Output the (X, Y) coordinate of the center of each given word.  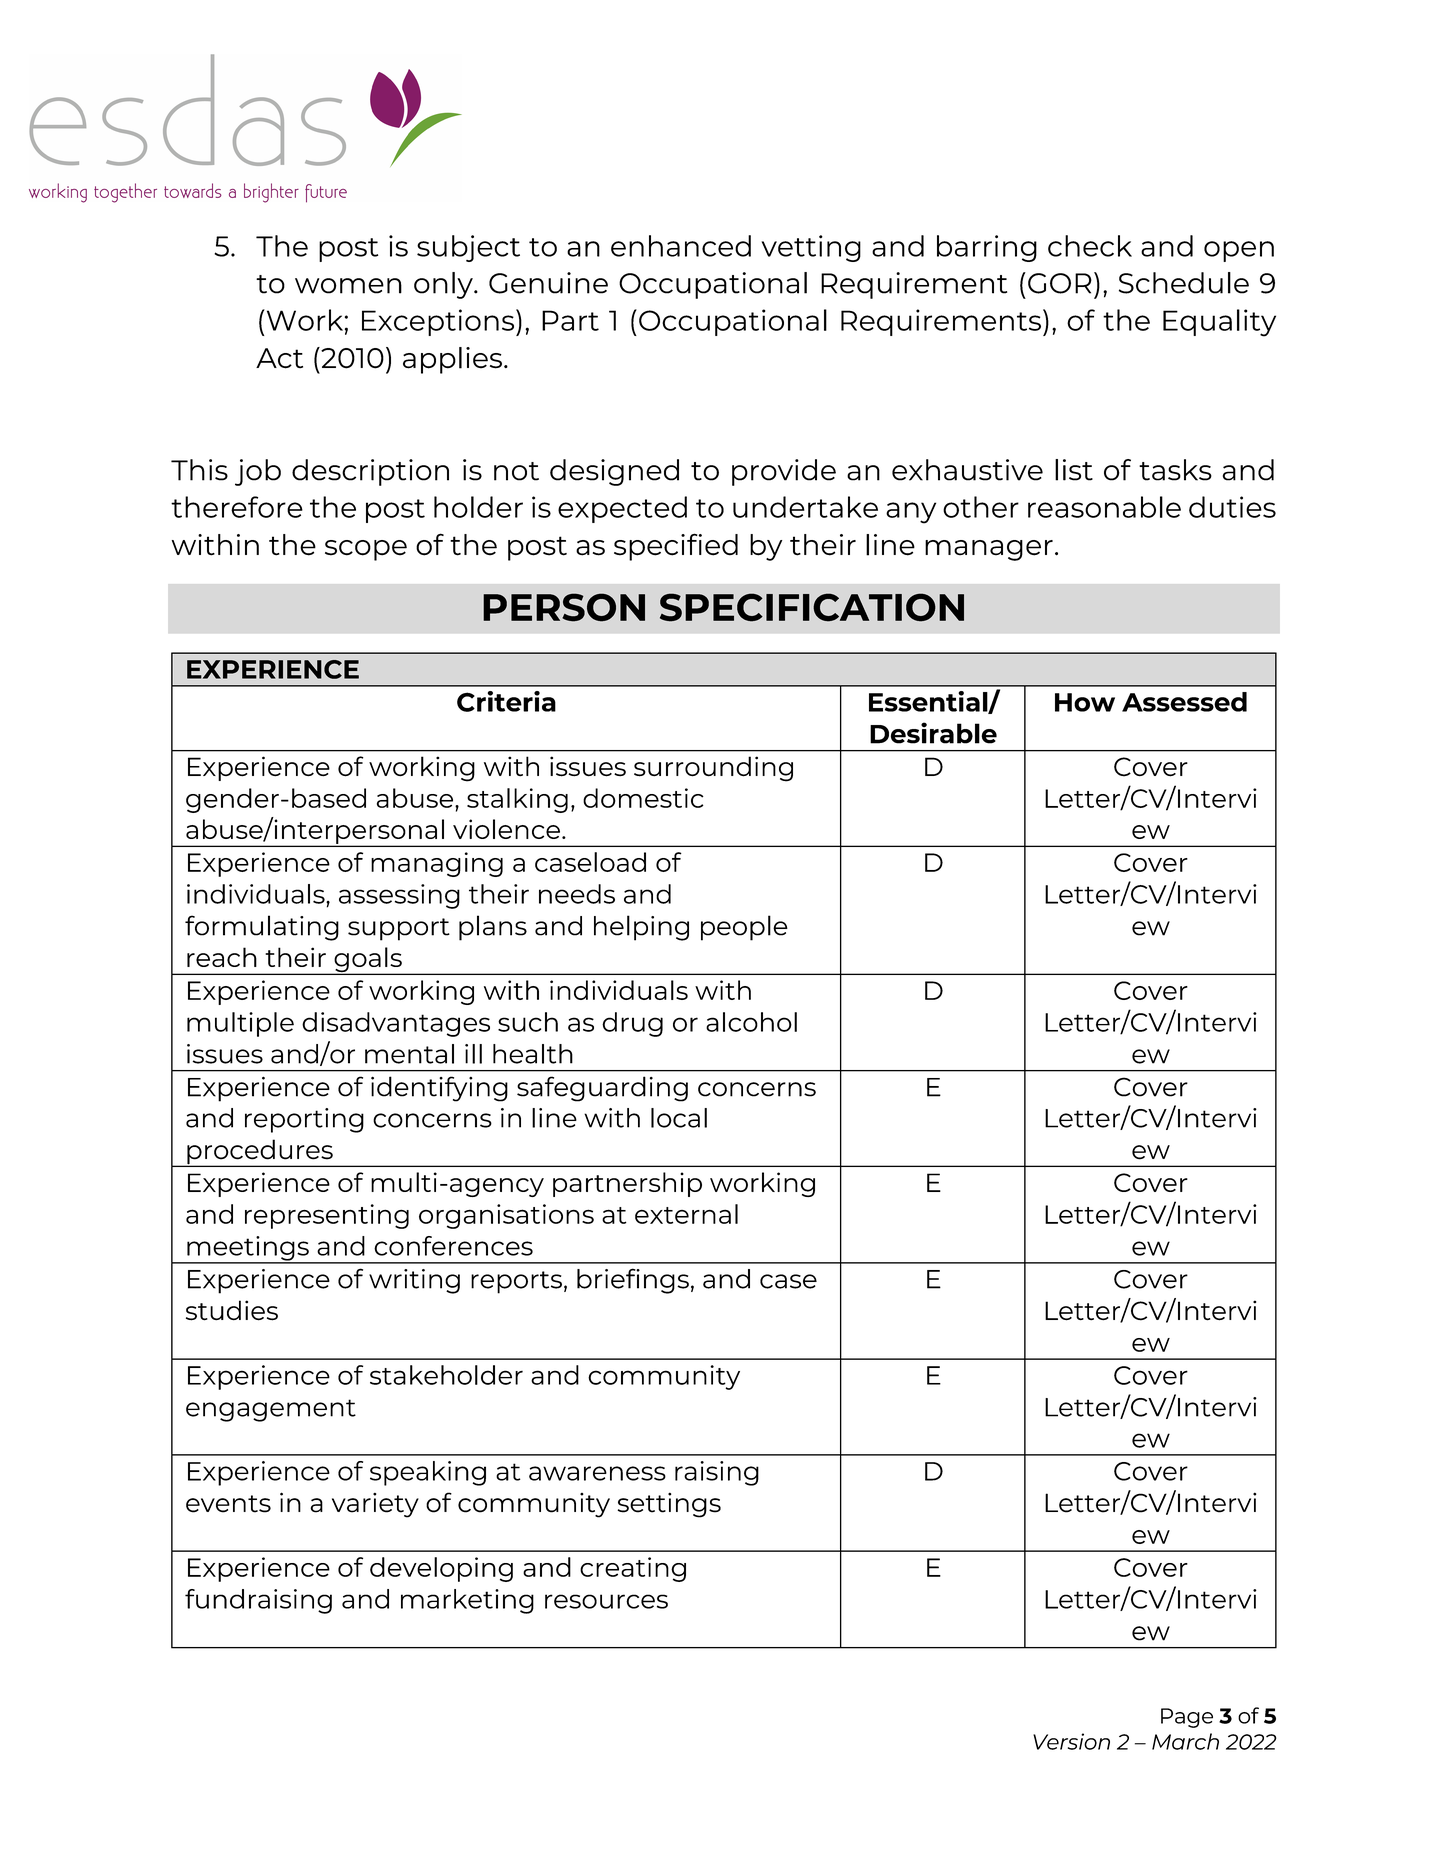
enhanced (681, 246)
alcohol (751, 1022)
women (348, 286)
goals (368, 961)
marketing (467, 1601)
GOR (1060, 283)
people (744, 928)
